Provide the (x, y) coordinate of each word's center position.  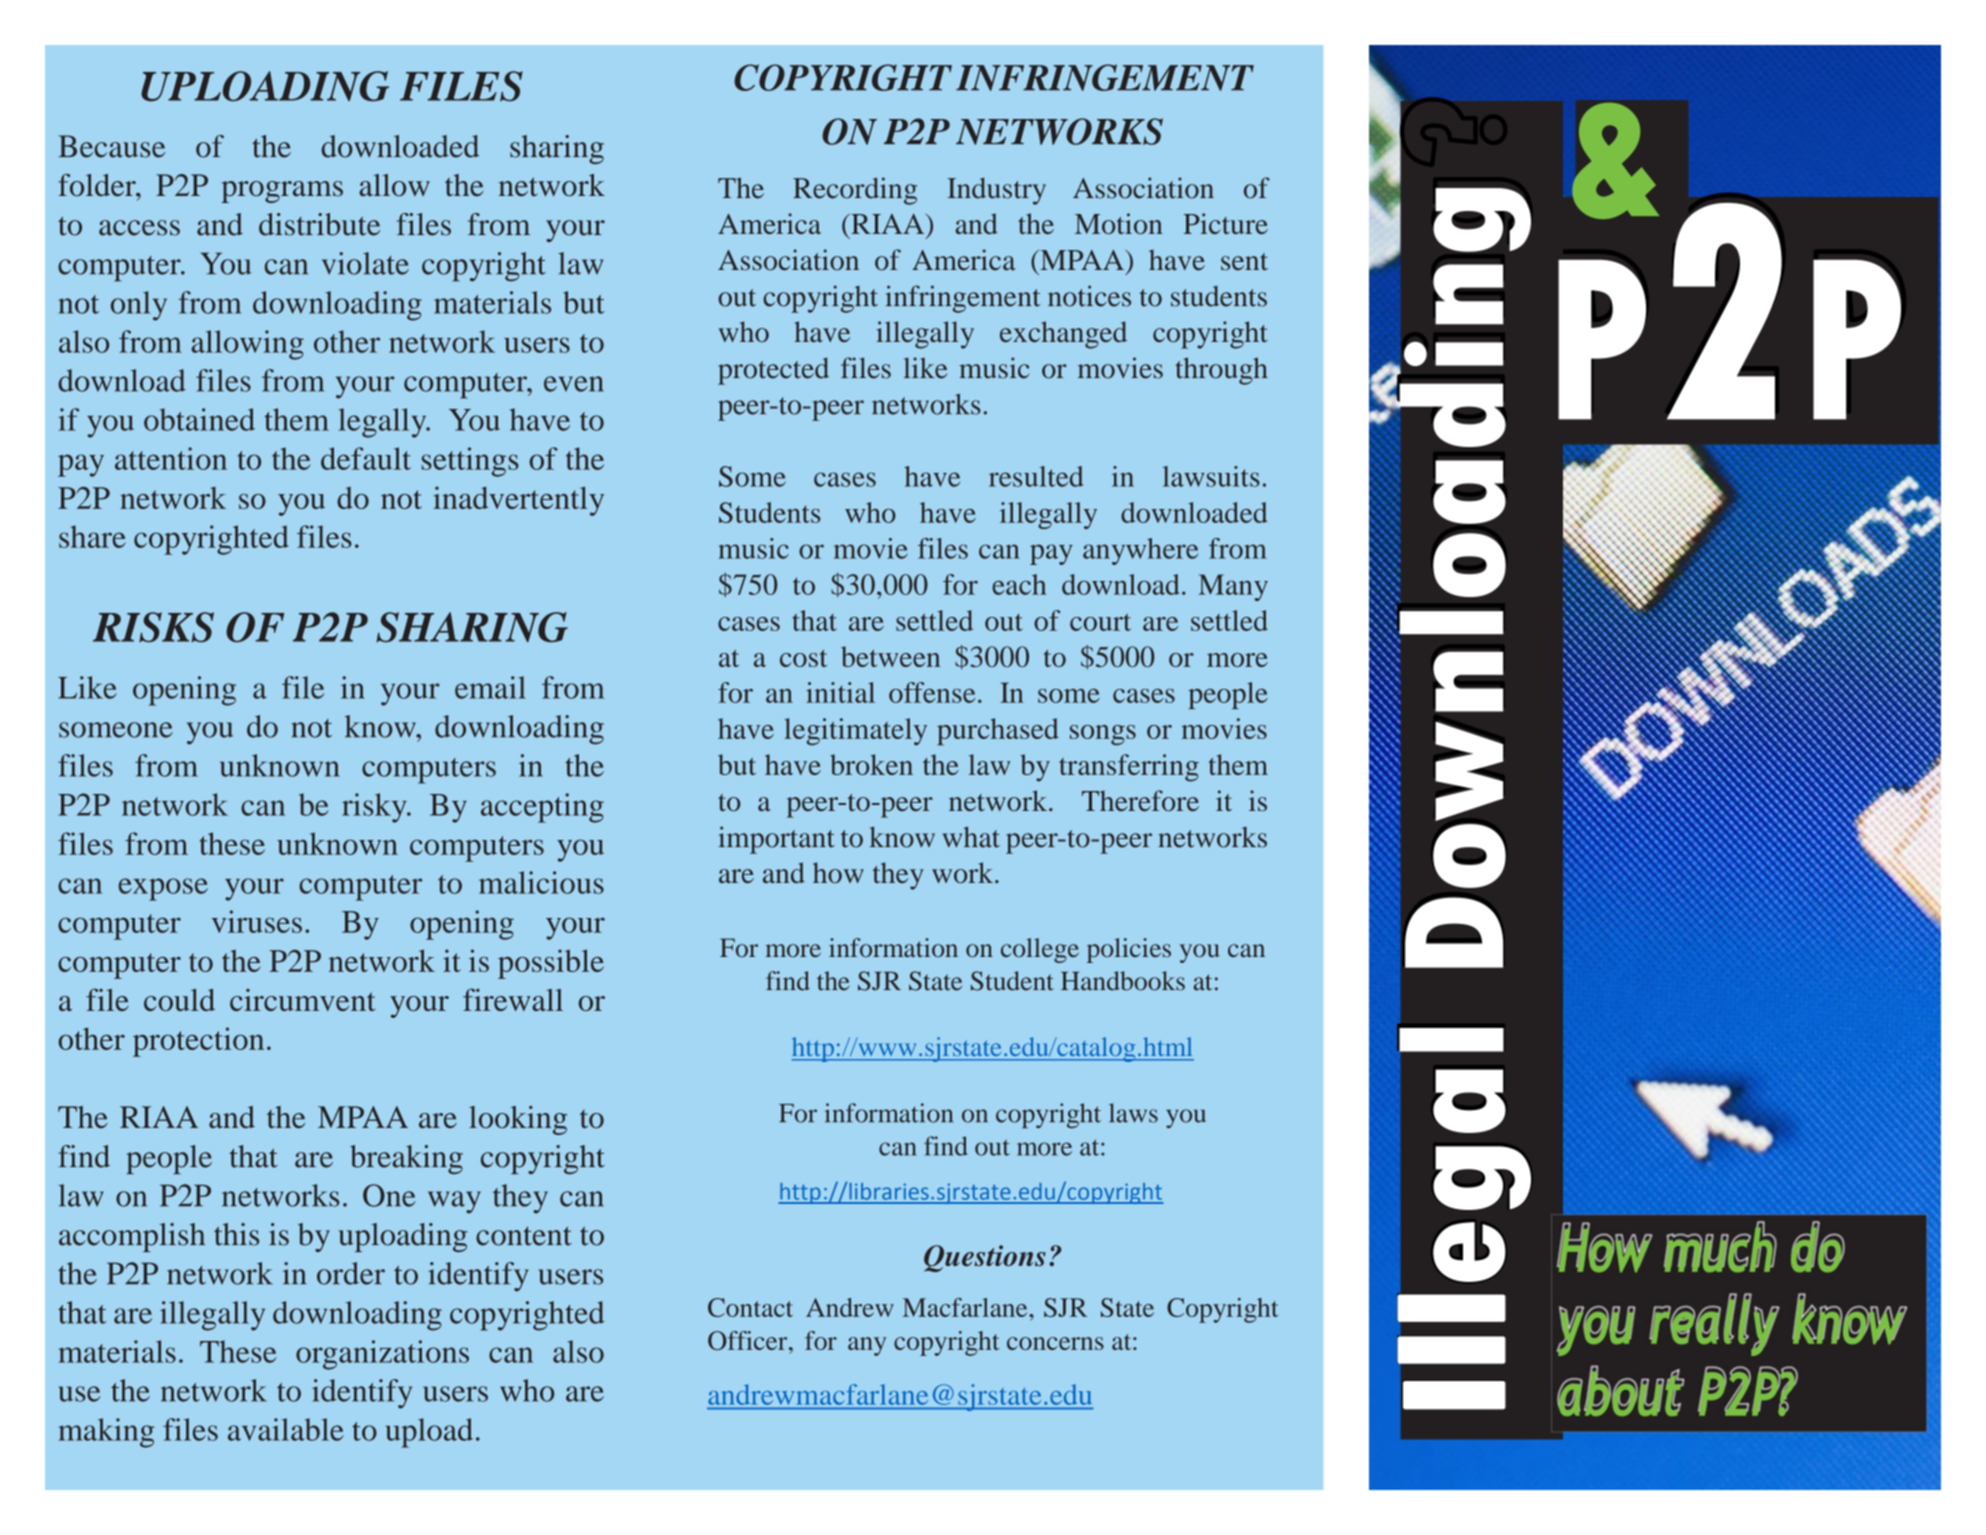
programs (282, 192)
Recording (855, 191)
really (1714, 1326)
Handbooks (1123, 981)
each (1019, 584)
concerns (1055, 1343)
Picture (1225, 223)
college (1040, 950)
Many (1233, 587)
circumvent (302, 1000)
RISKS (153, 627)
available (286, 1429)
